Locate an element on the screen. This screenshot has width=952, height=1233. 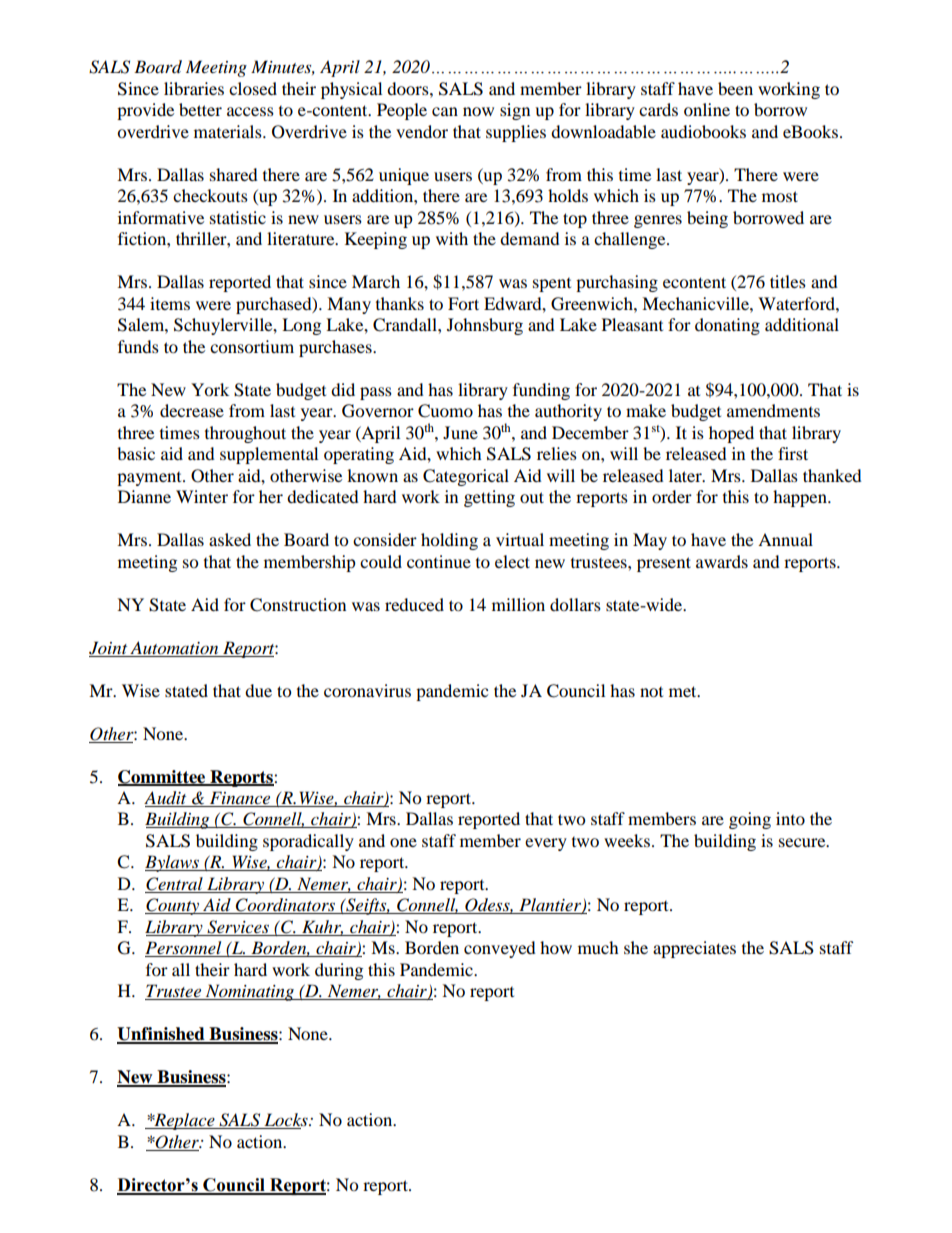
better is located at coordinates (200, 109).
